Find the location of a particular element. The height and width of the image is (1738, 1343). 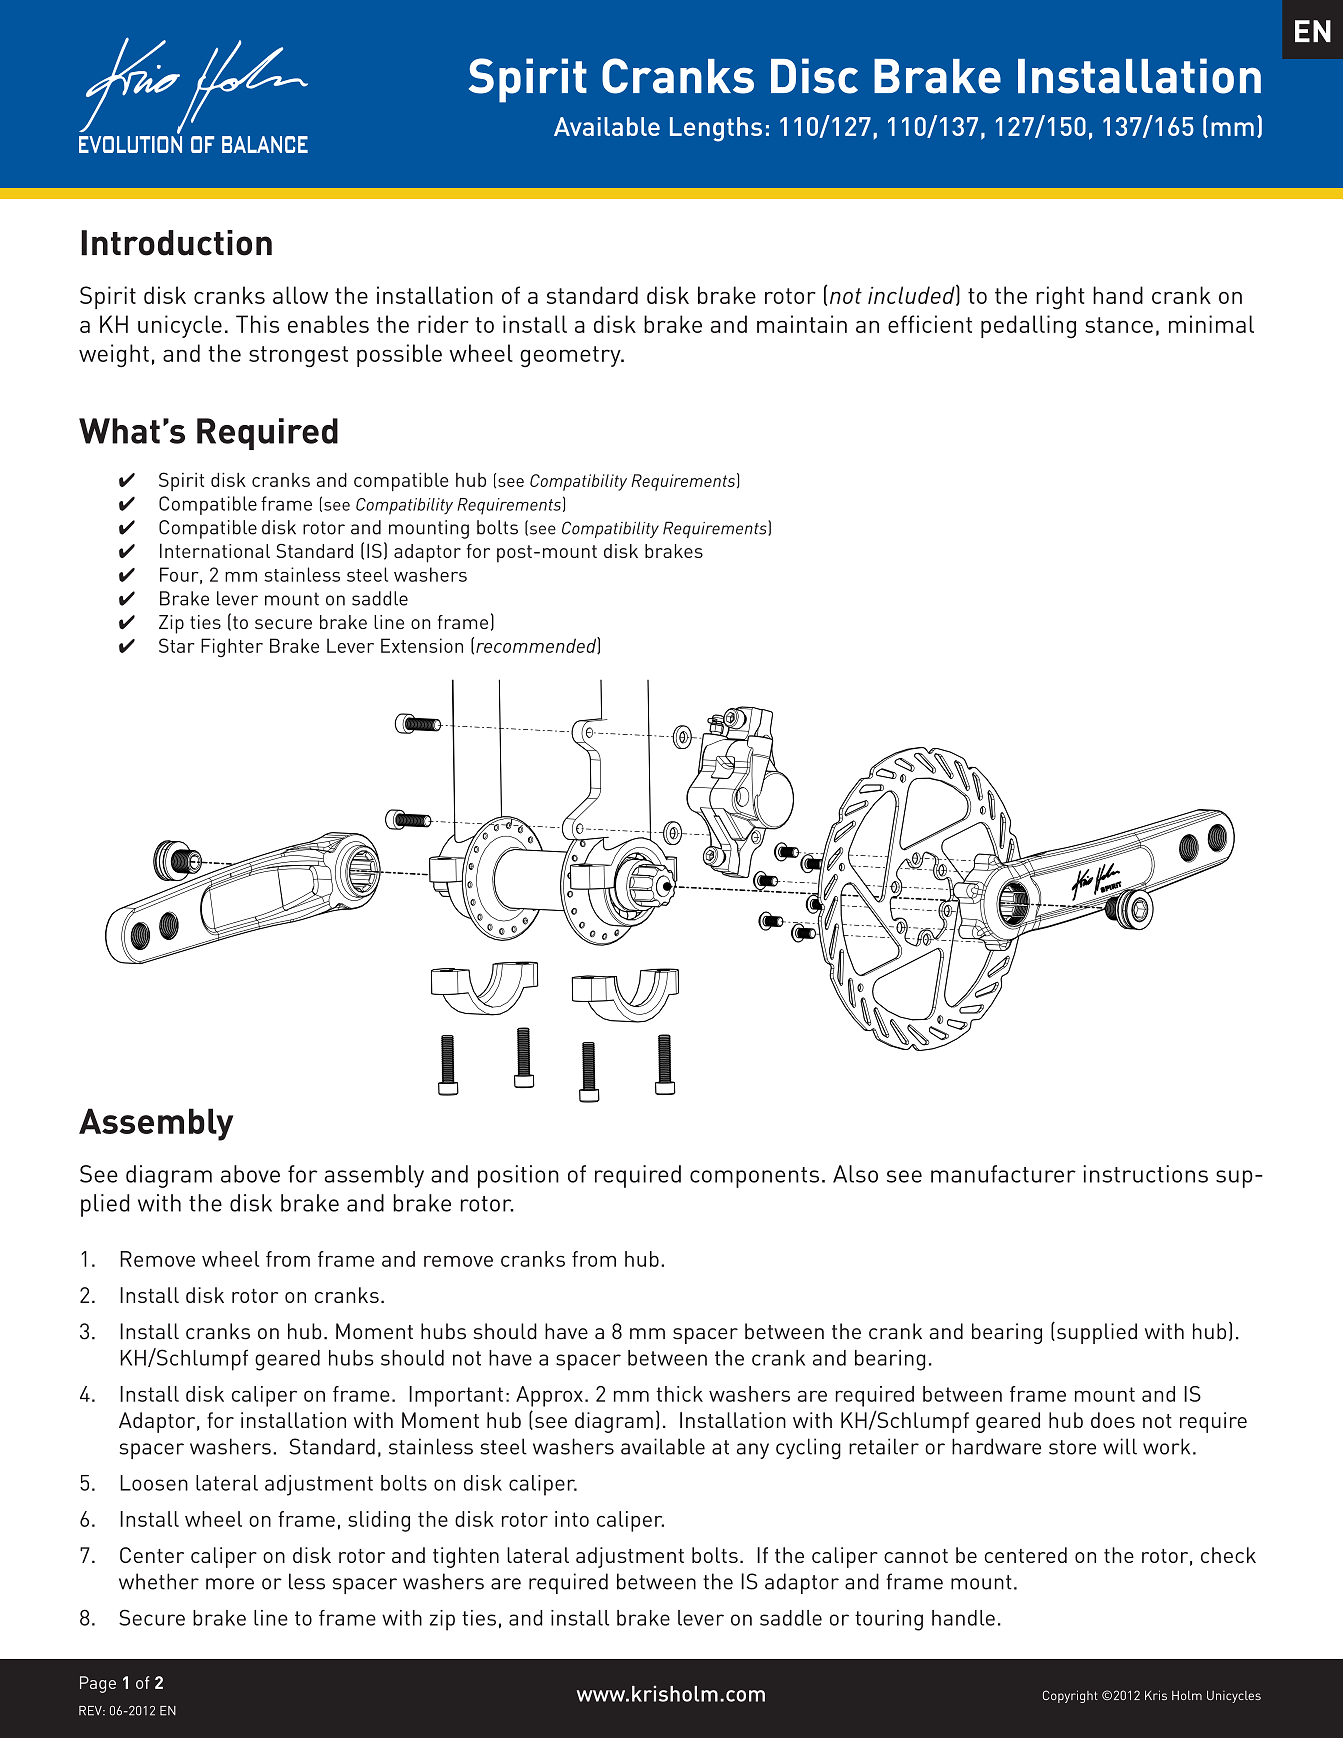

stance is located at coordinates (1119, 325).
